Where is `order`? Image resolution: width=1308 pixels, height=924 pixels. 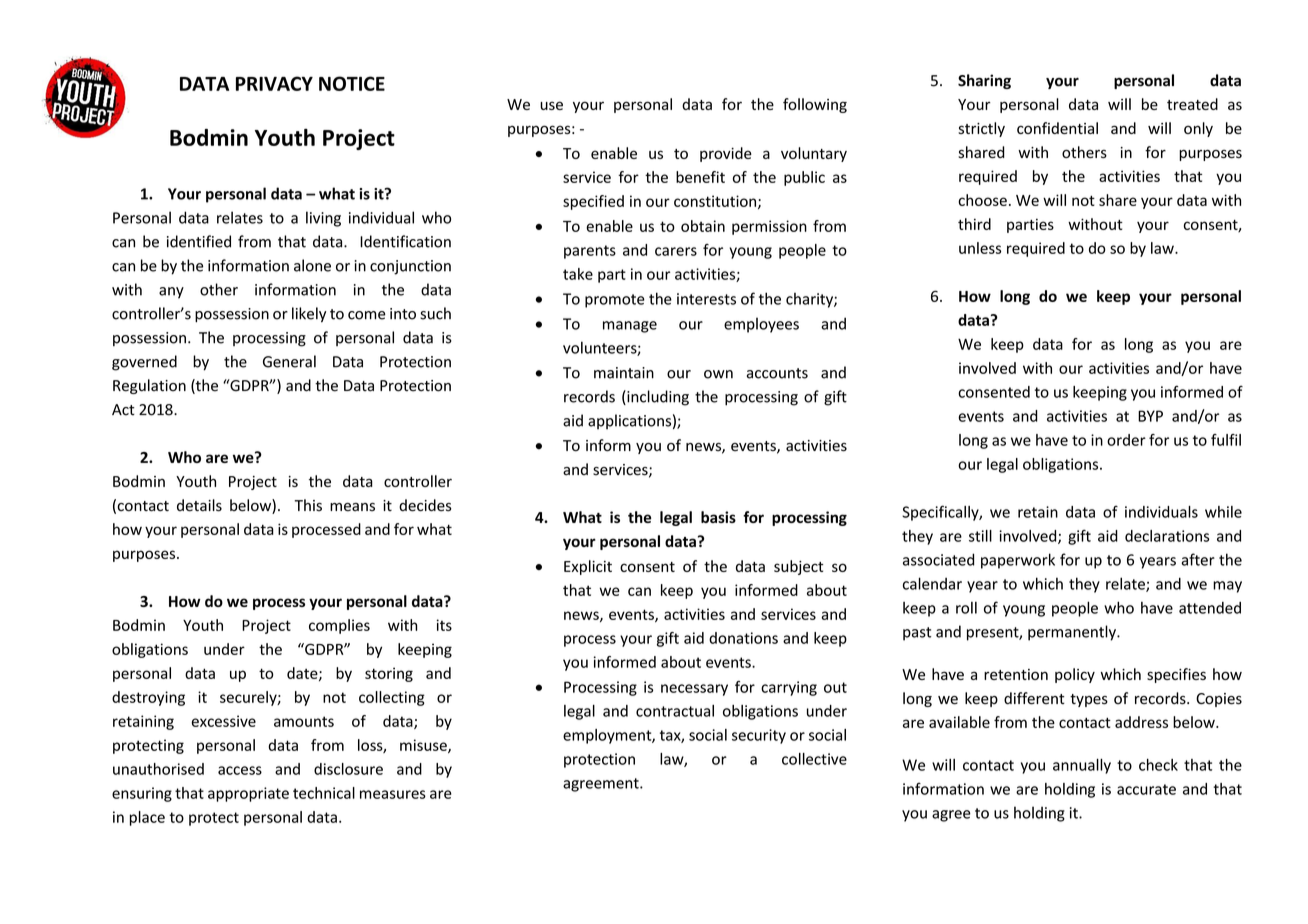
order is located at coordinates (1126, 440).
